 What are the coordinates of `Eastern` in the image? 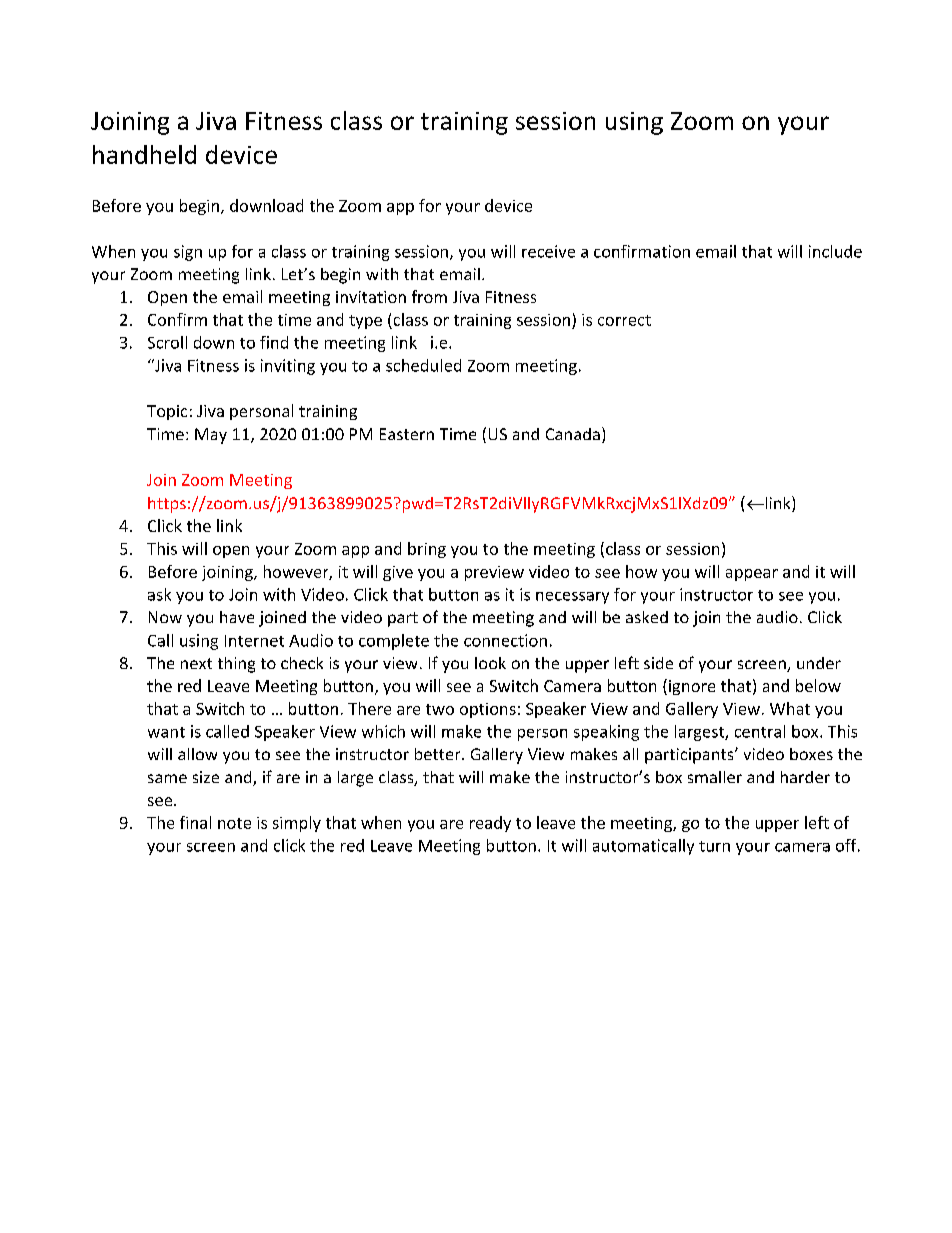 It's located at (407, 434).
